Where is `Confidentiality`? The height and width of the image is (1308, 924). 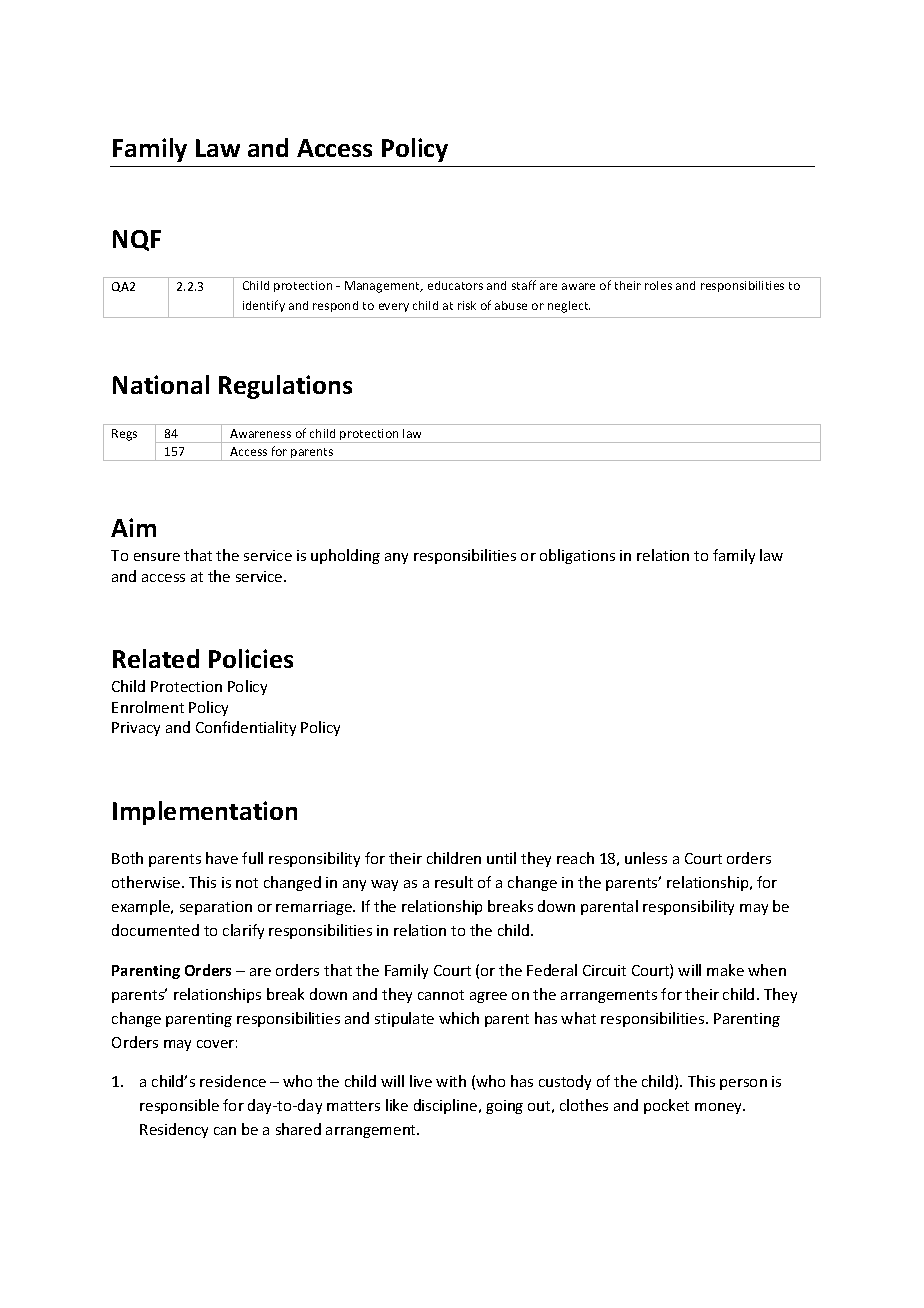 Confidentiality is located at coordinates (246, 728).
